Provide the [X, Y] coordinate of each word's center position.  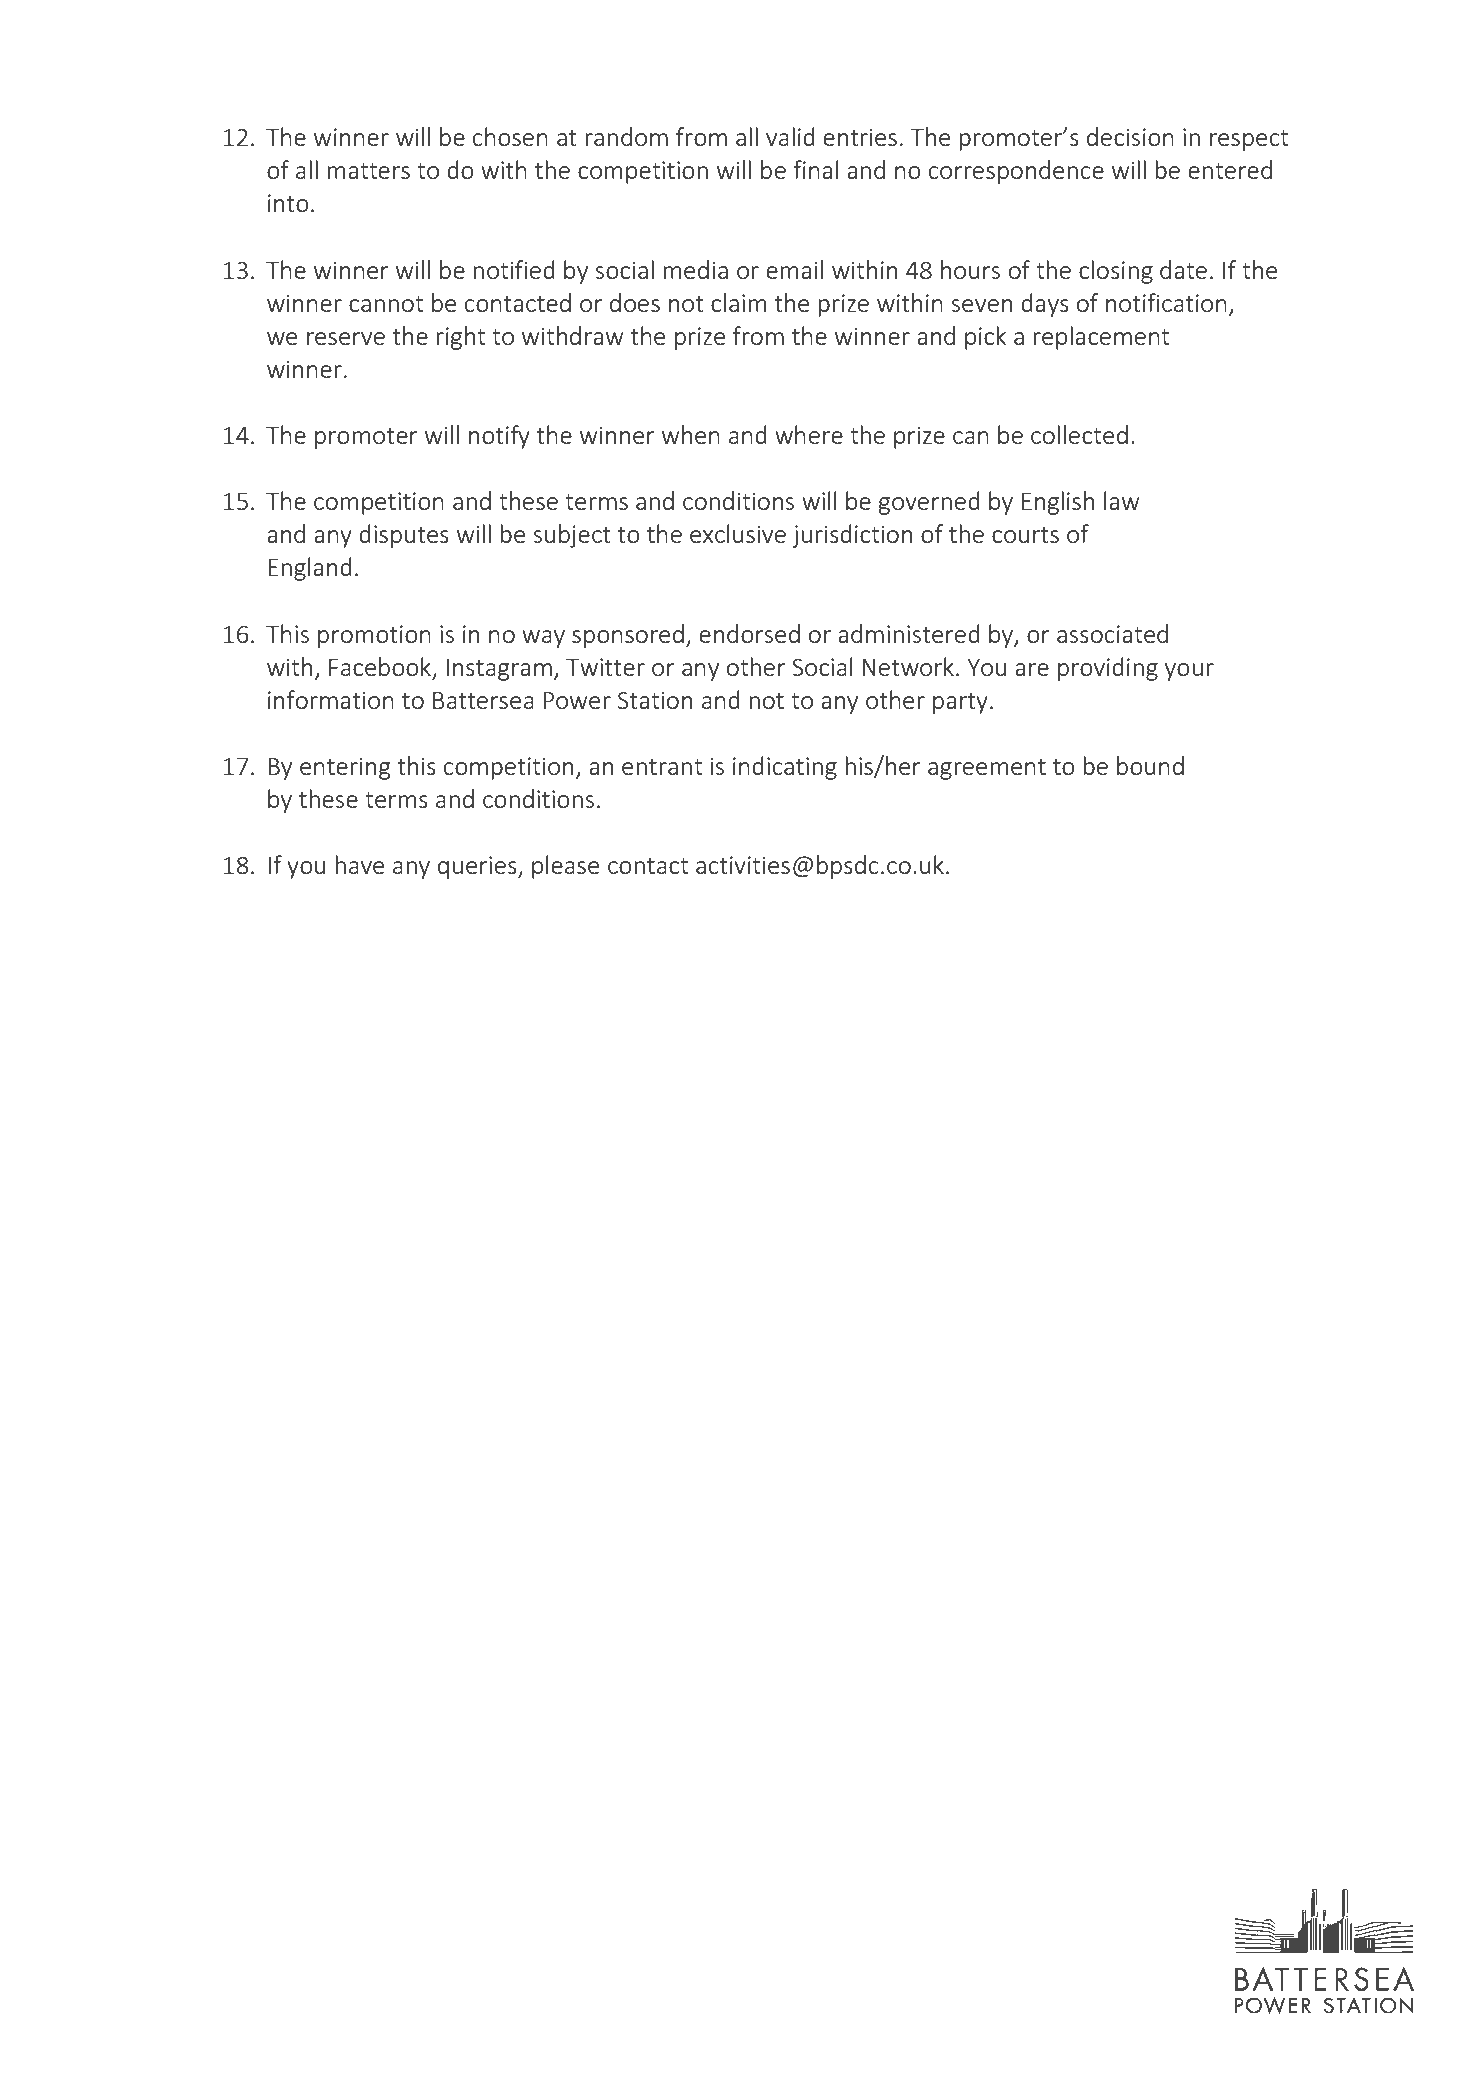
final [816, 169]
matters [368, 171]
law [1121, 500]
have [359, 864]
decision [1130, 136]
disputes [404, 536]
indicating [785, 768]
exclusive [738, 533]
